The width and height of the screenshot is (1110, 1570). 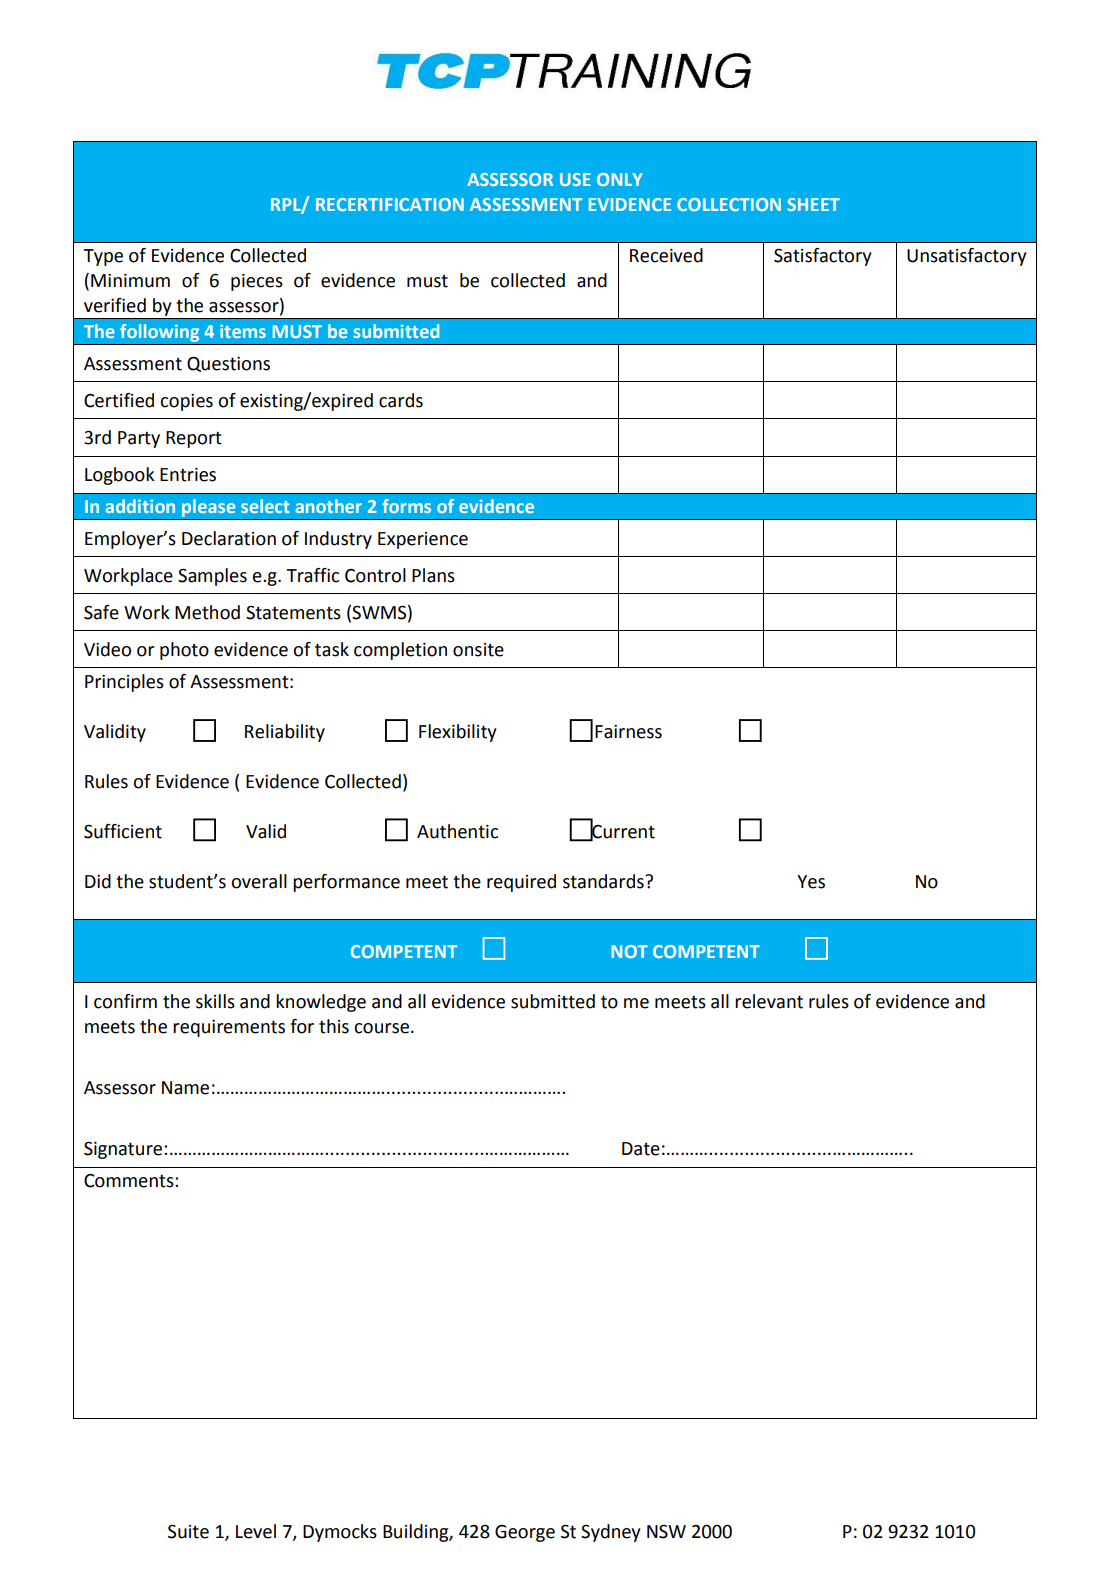 I want to click on Received, so click(x=666, y=255).
